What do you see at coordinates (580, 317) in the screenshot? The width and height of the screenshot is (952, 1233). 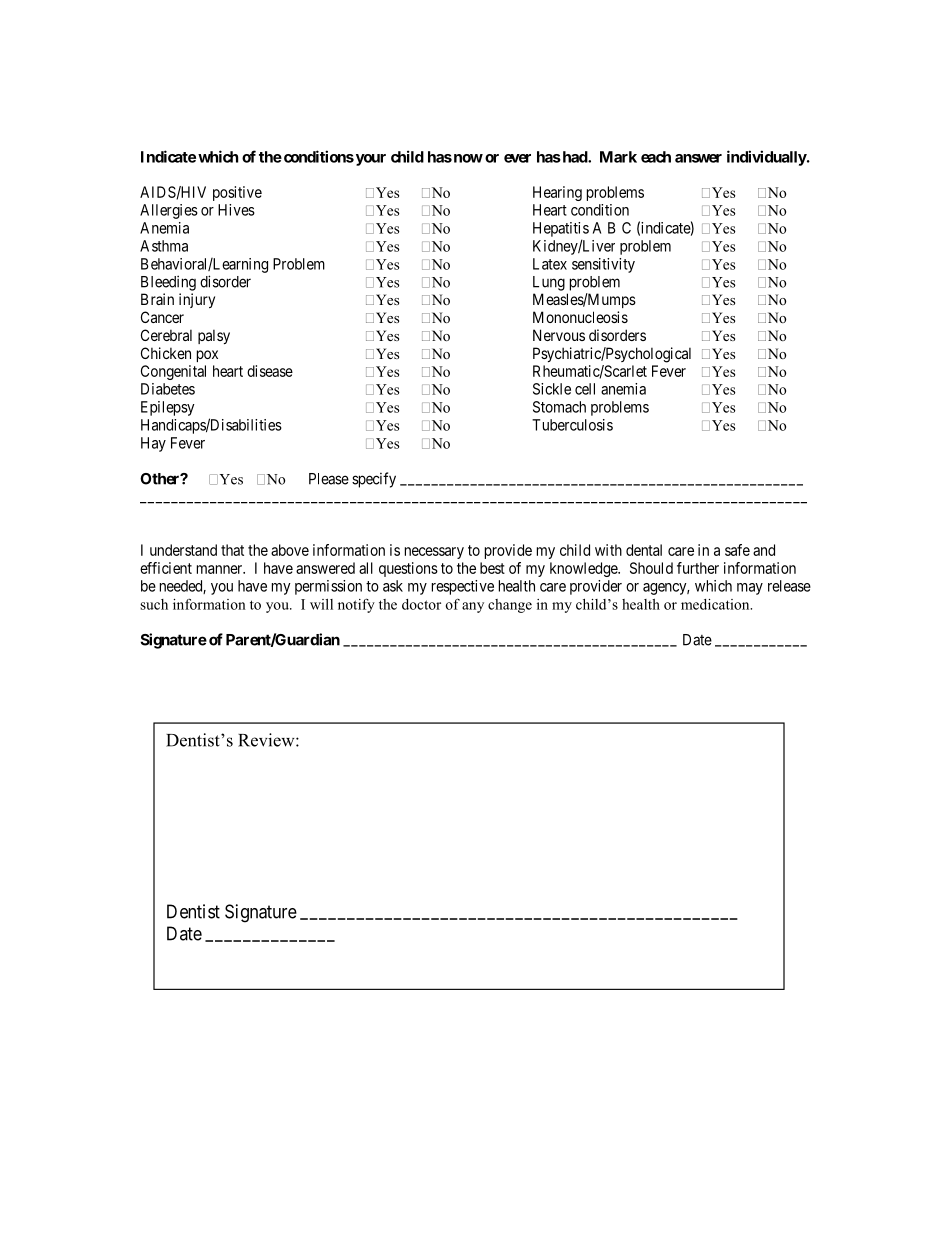 I see `Mononucleosis` at bounding box center [580, 317].
